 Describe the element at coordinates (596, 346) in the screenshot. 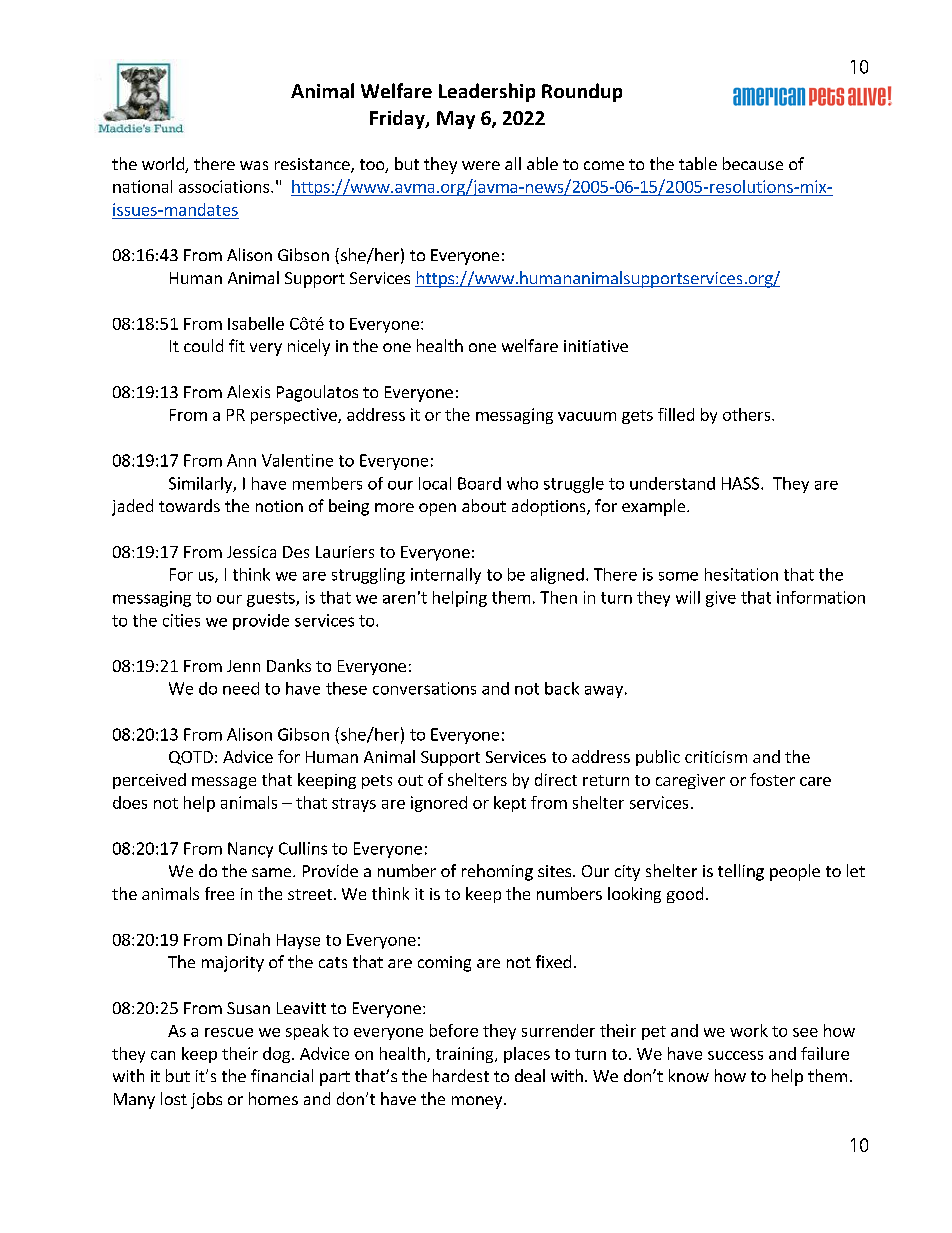

I see `initiative` at that location.
